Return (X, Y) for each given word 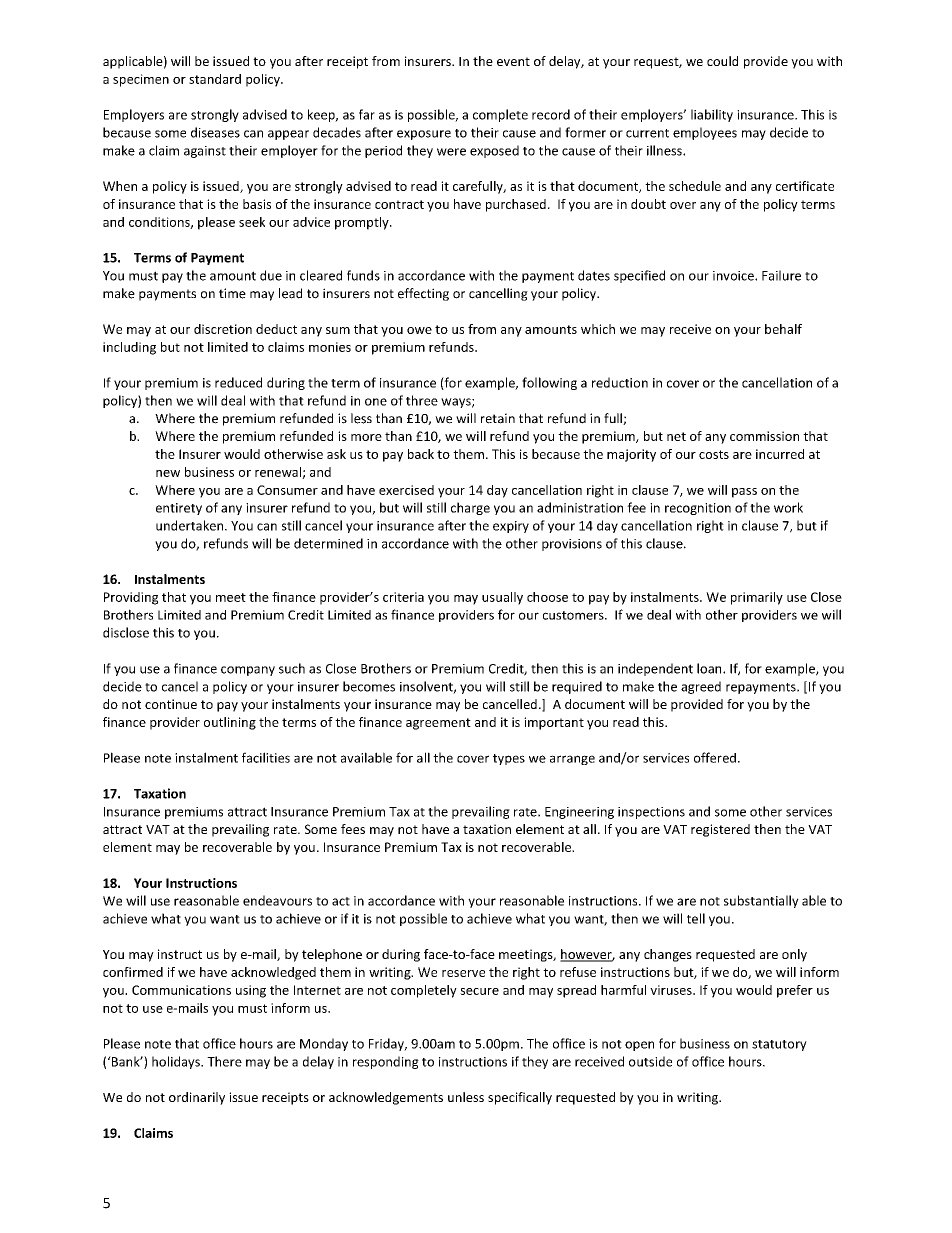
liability (712, 115)
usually (502, 598)
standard (215, 79)
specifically (520, 1098)
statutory (779, 1045)
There (224, 1061)
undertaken (191, 525)
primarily (757, 598)
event (513, 61)
